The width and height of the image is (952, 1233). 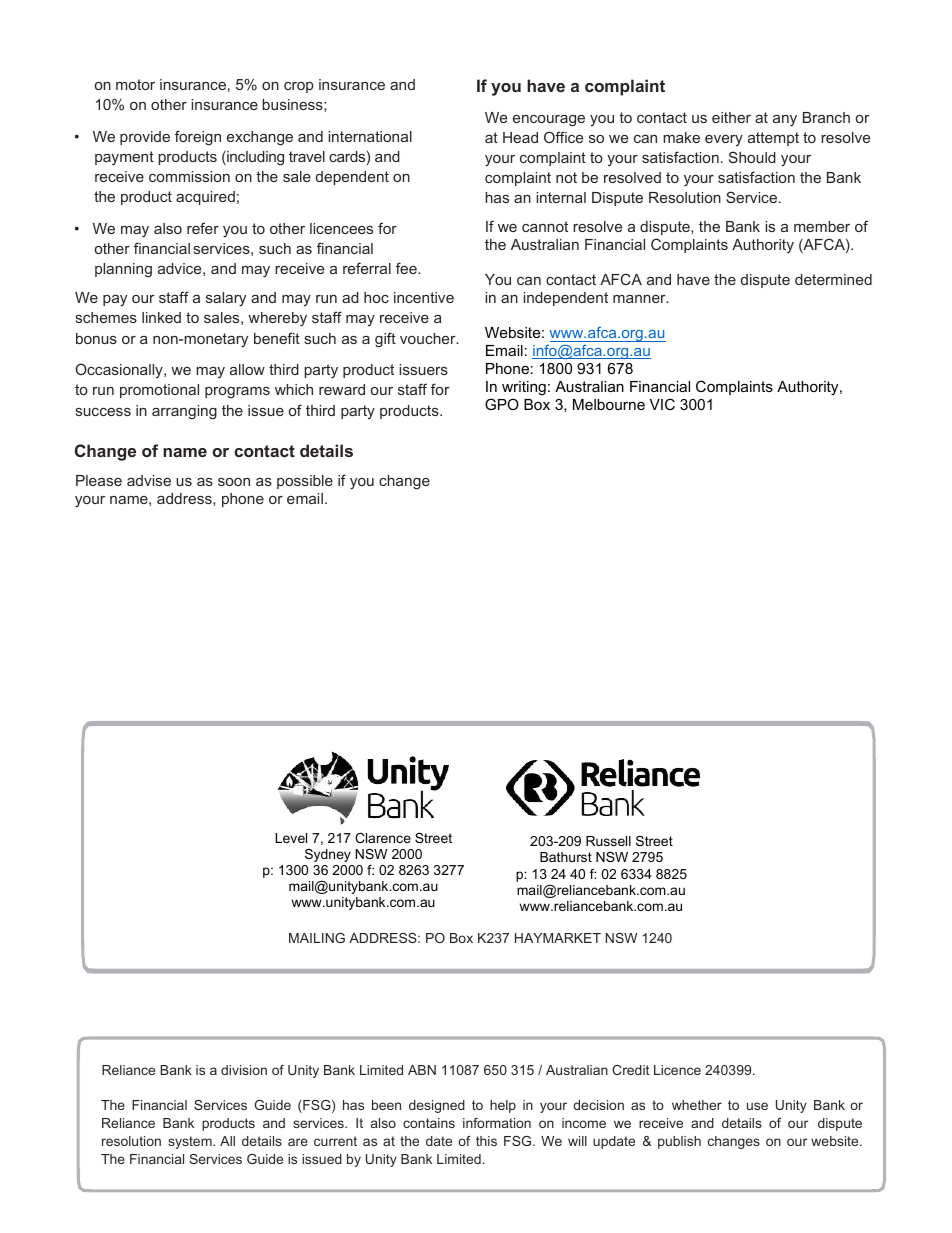 What do you see at coordinates (757, 1106) in the image?
I see `use` at bounding box center [757, 1106].
